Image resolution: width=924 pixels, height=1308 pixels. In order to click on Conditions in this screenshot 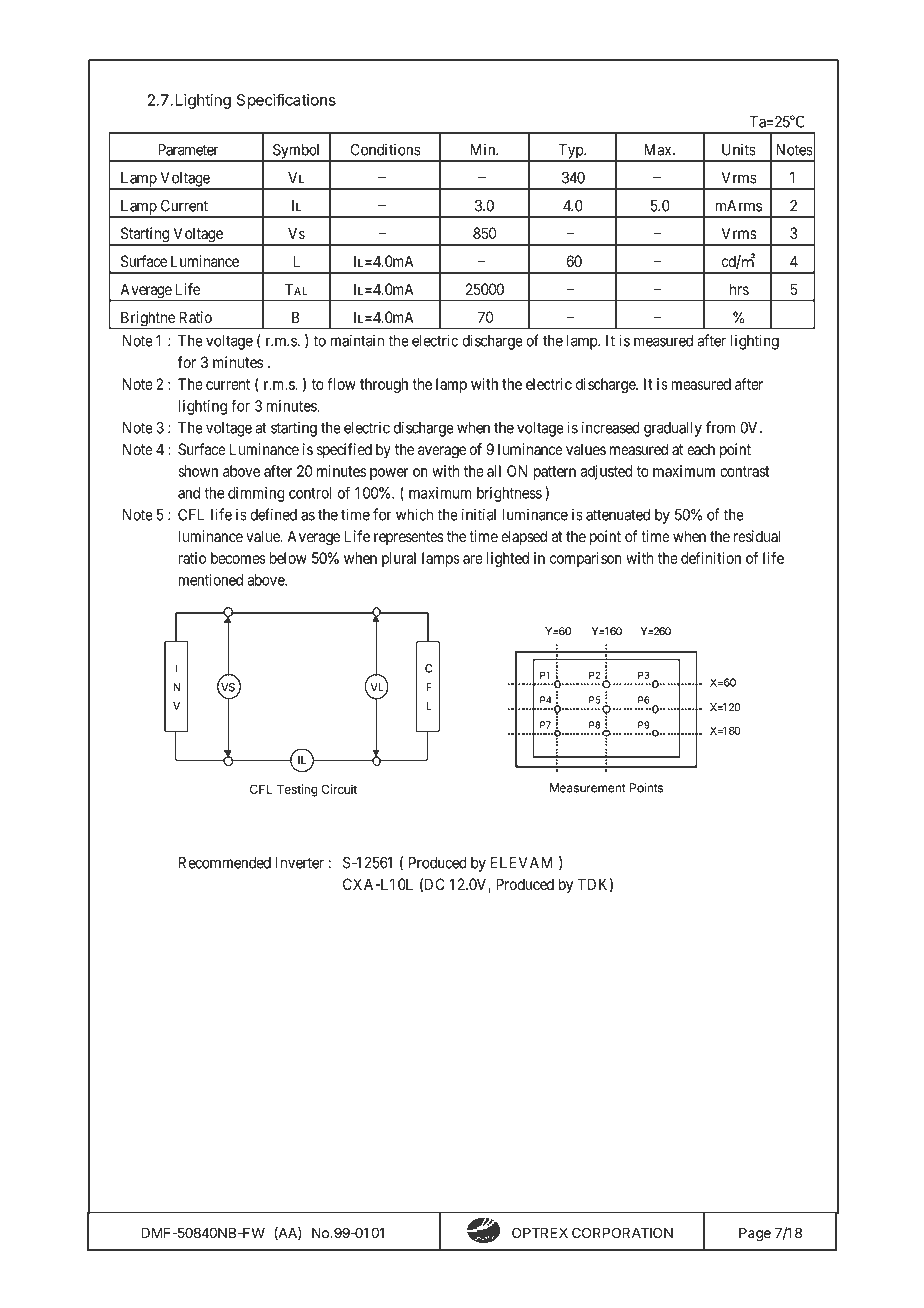, I will do `click(385, 149)`.
